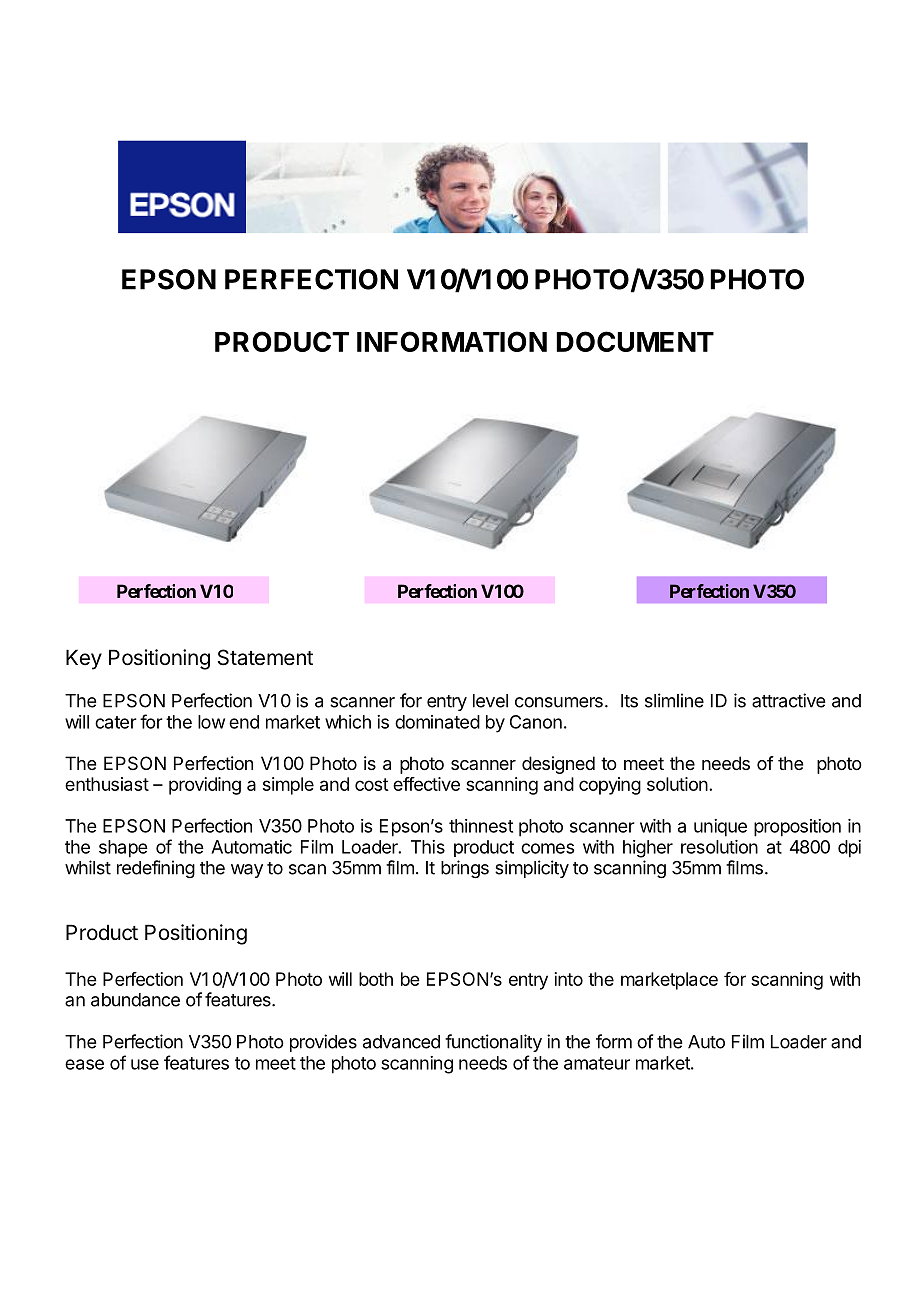 The width and height of the image is (924, 1307). What do you see at coordinates (211, 722) in the image?
I see `low` at bounding box center [211, 722].
